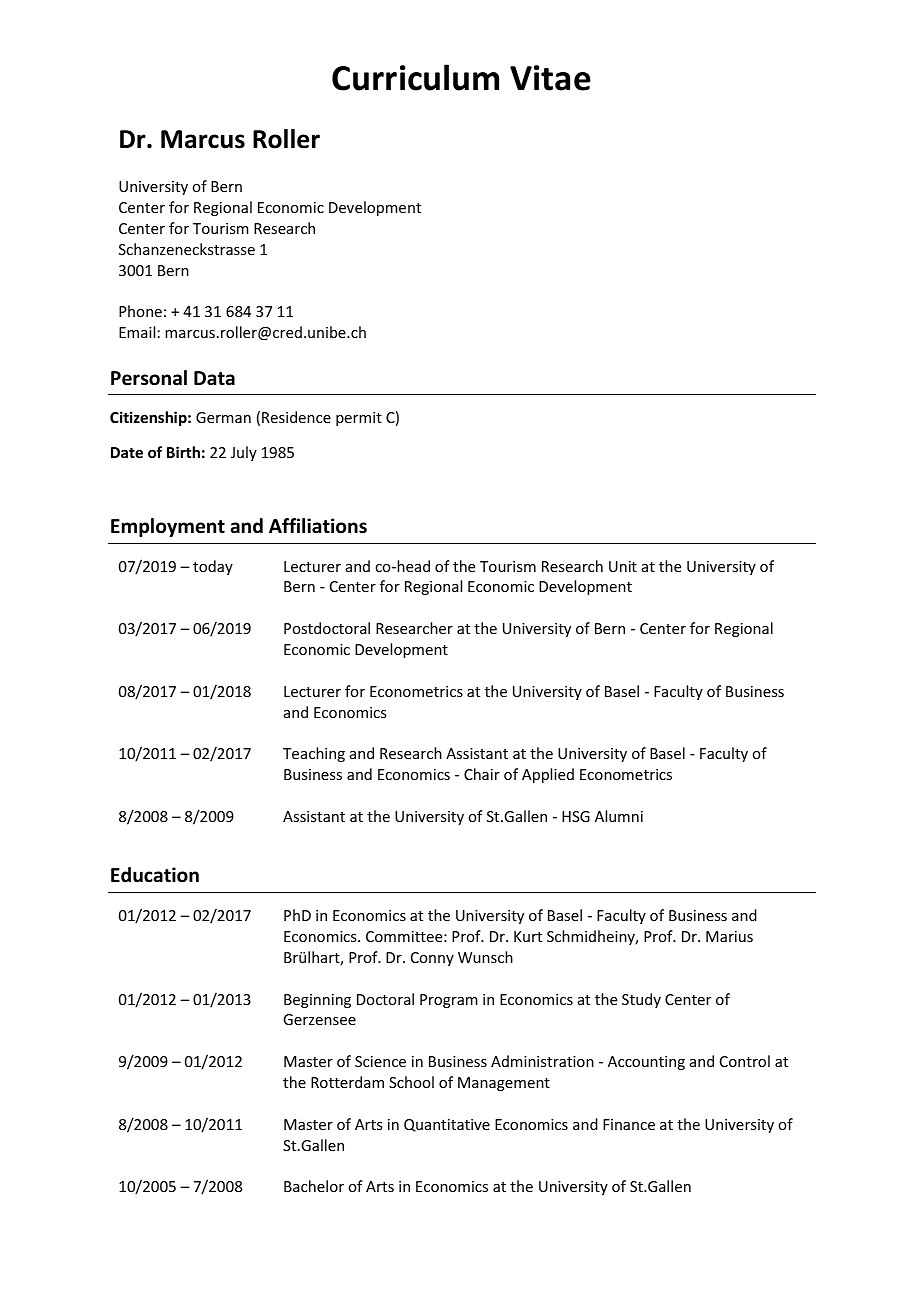  What do you see at coordinates (550, 78) in the image?
I see `Vitae` at bounding box center [550, 78].
